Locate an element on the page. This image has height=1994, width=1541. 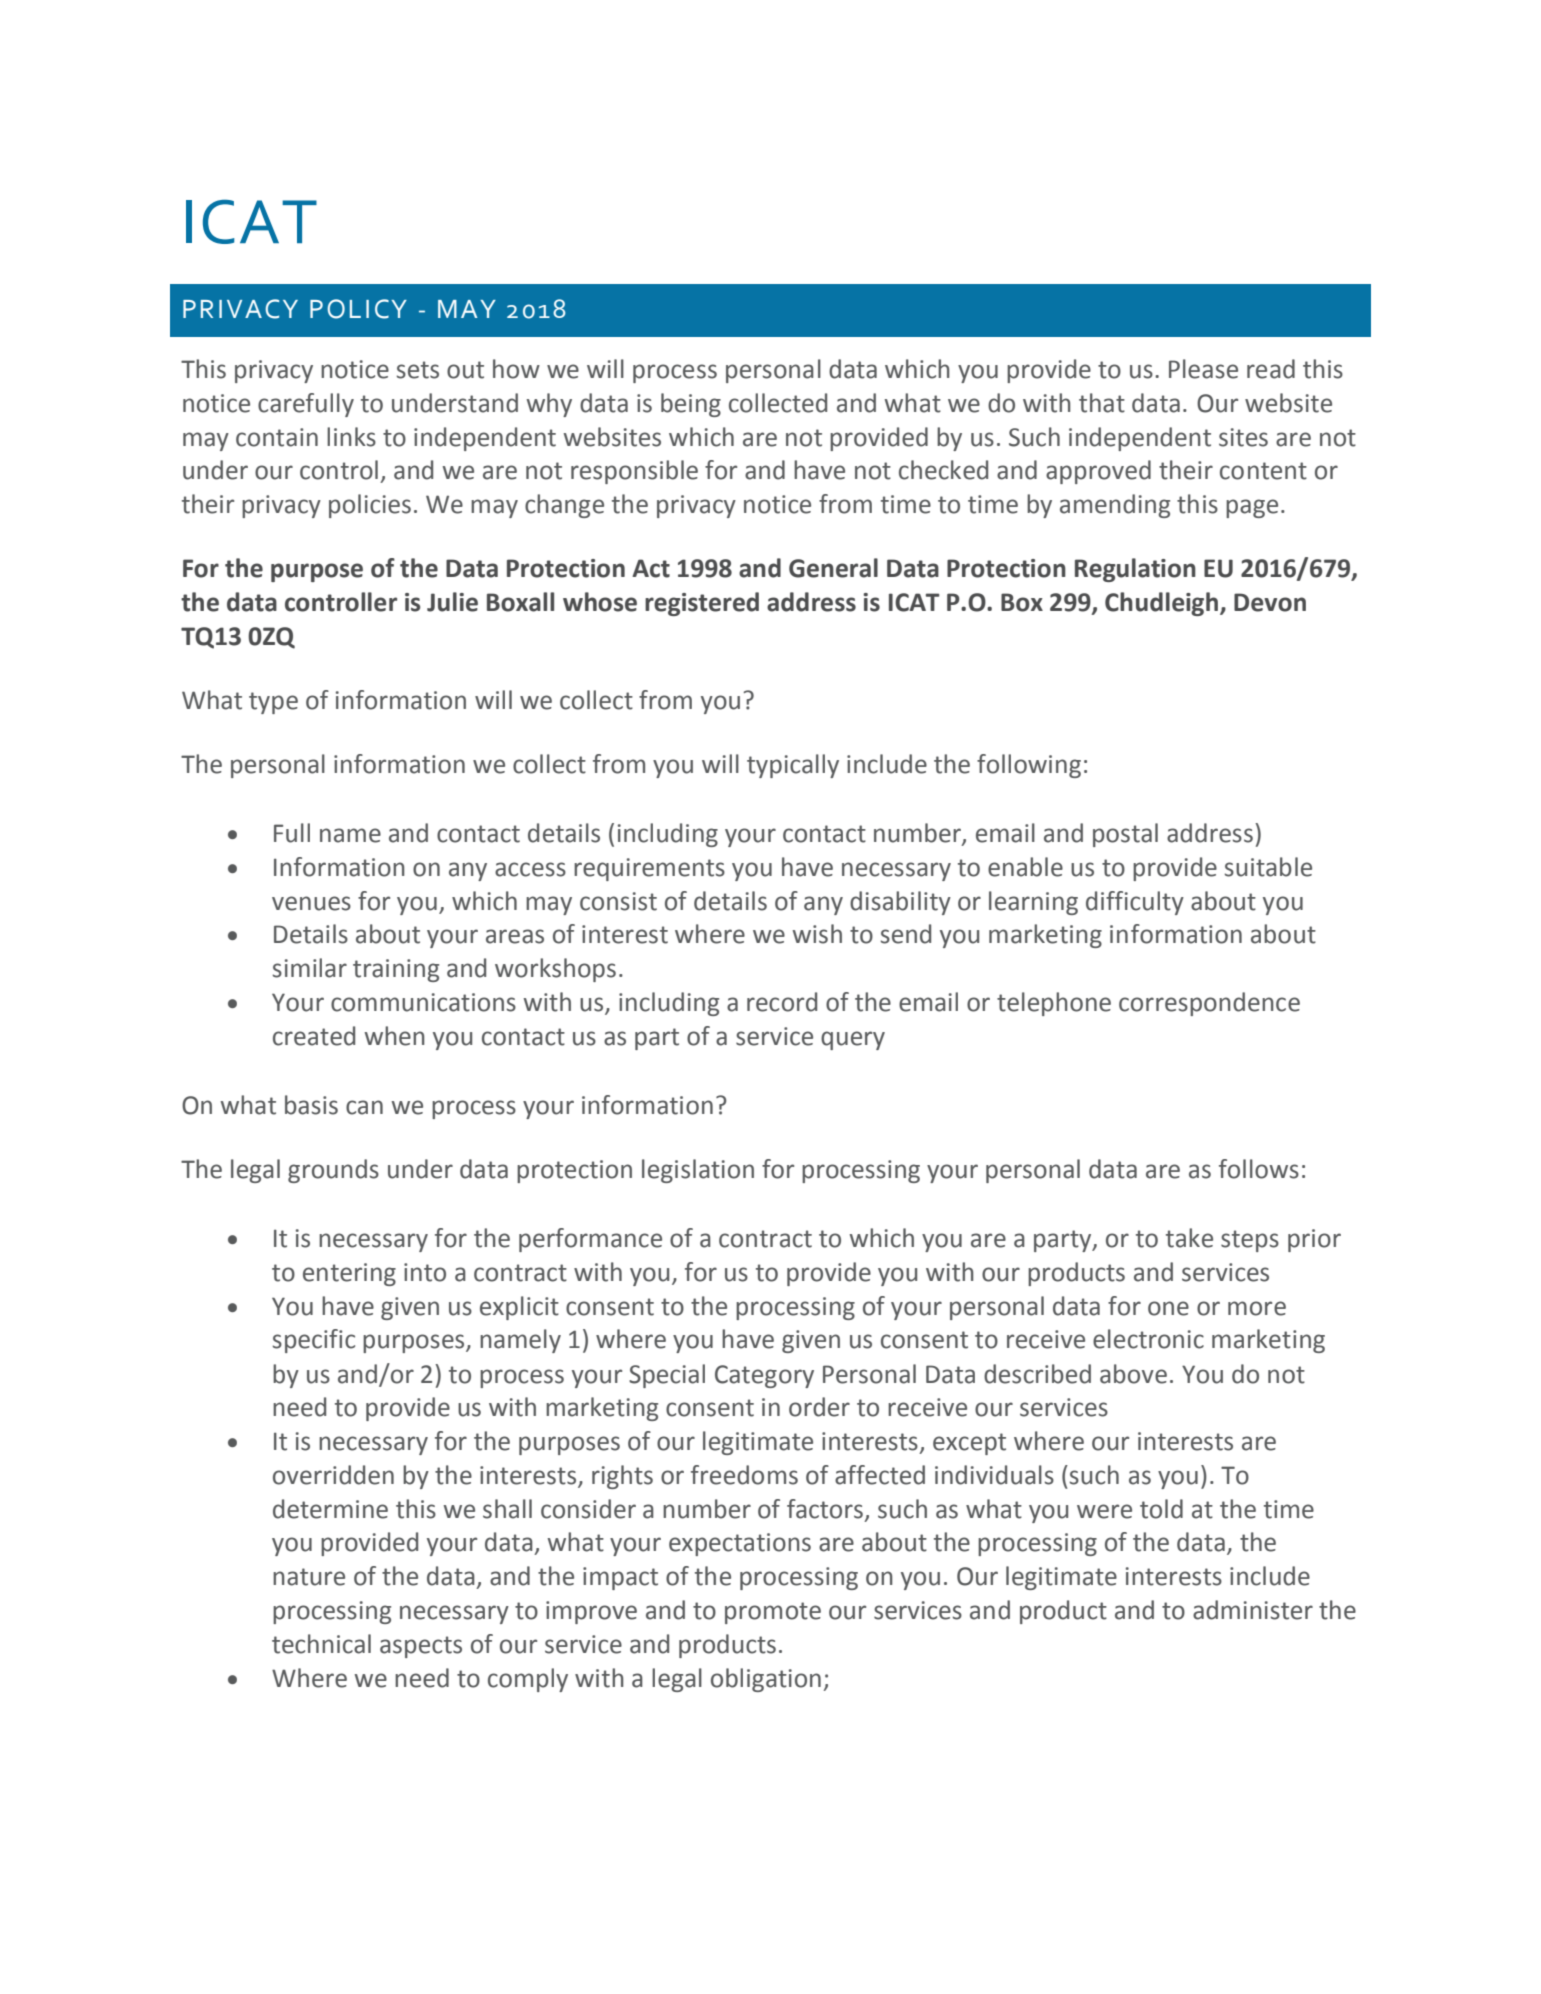
record is located at coordinates (782, 1002).
